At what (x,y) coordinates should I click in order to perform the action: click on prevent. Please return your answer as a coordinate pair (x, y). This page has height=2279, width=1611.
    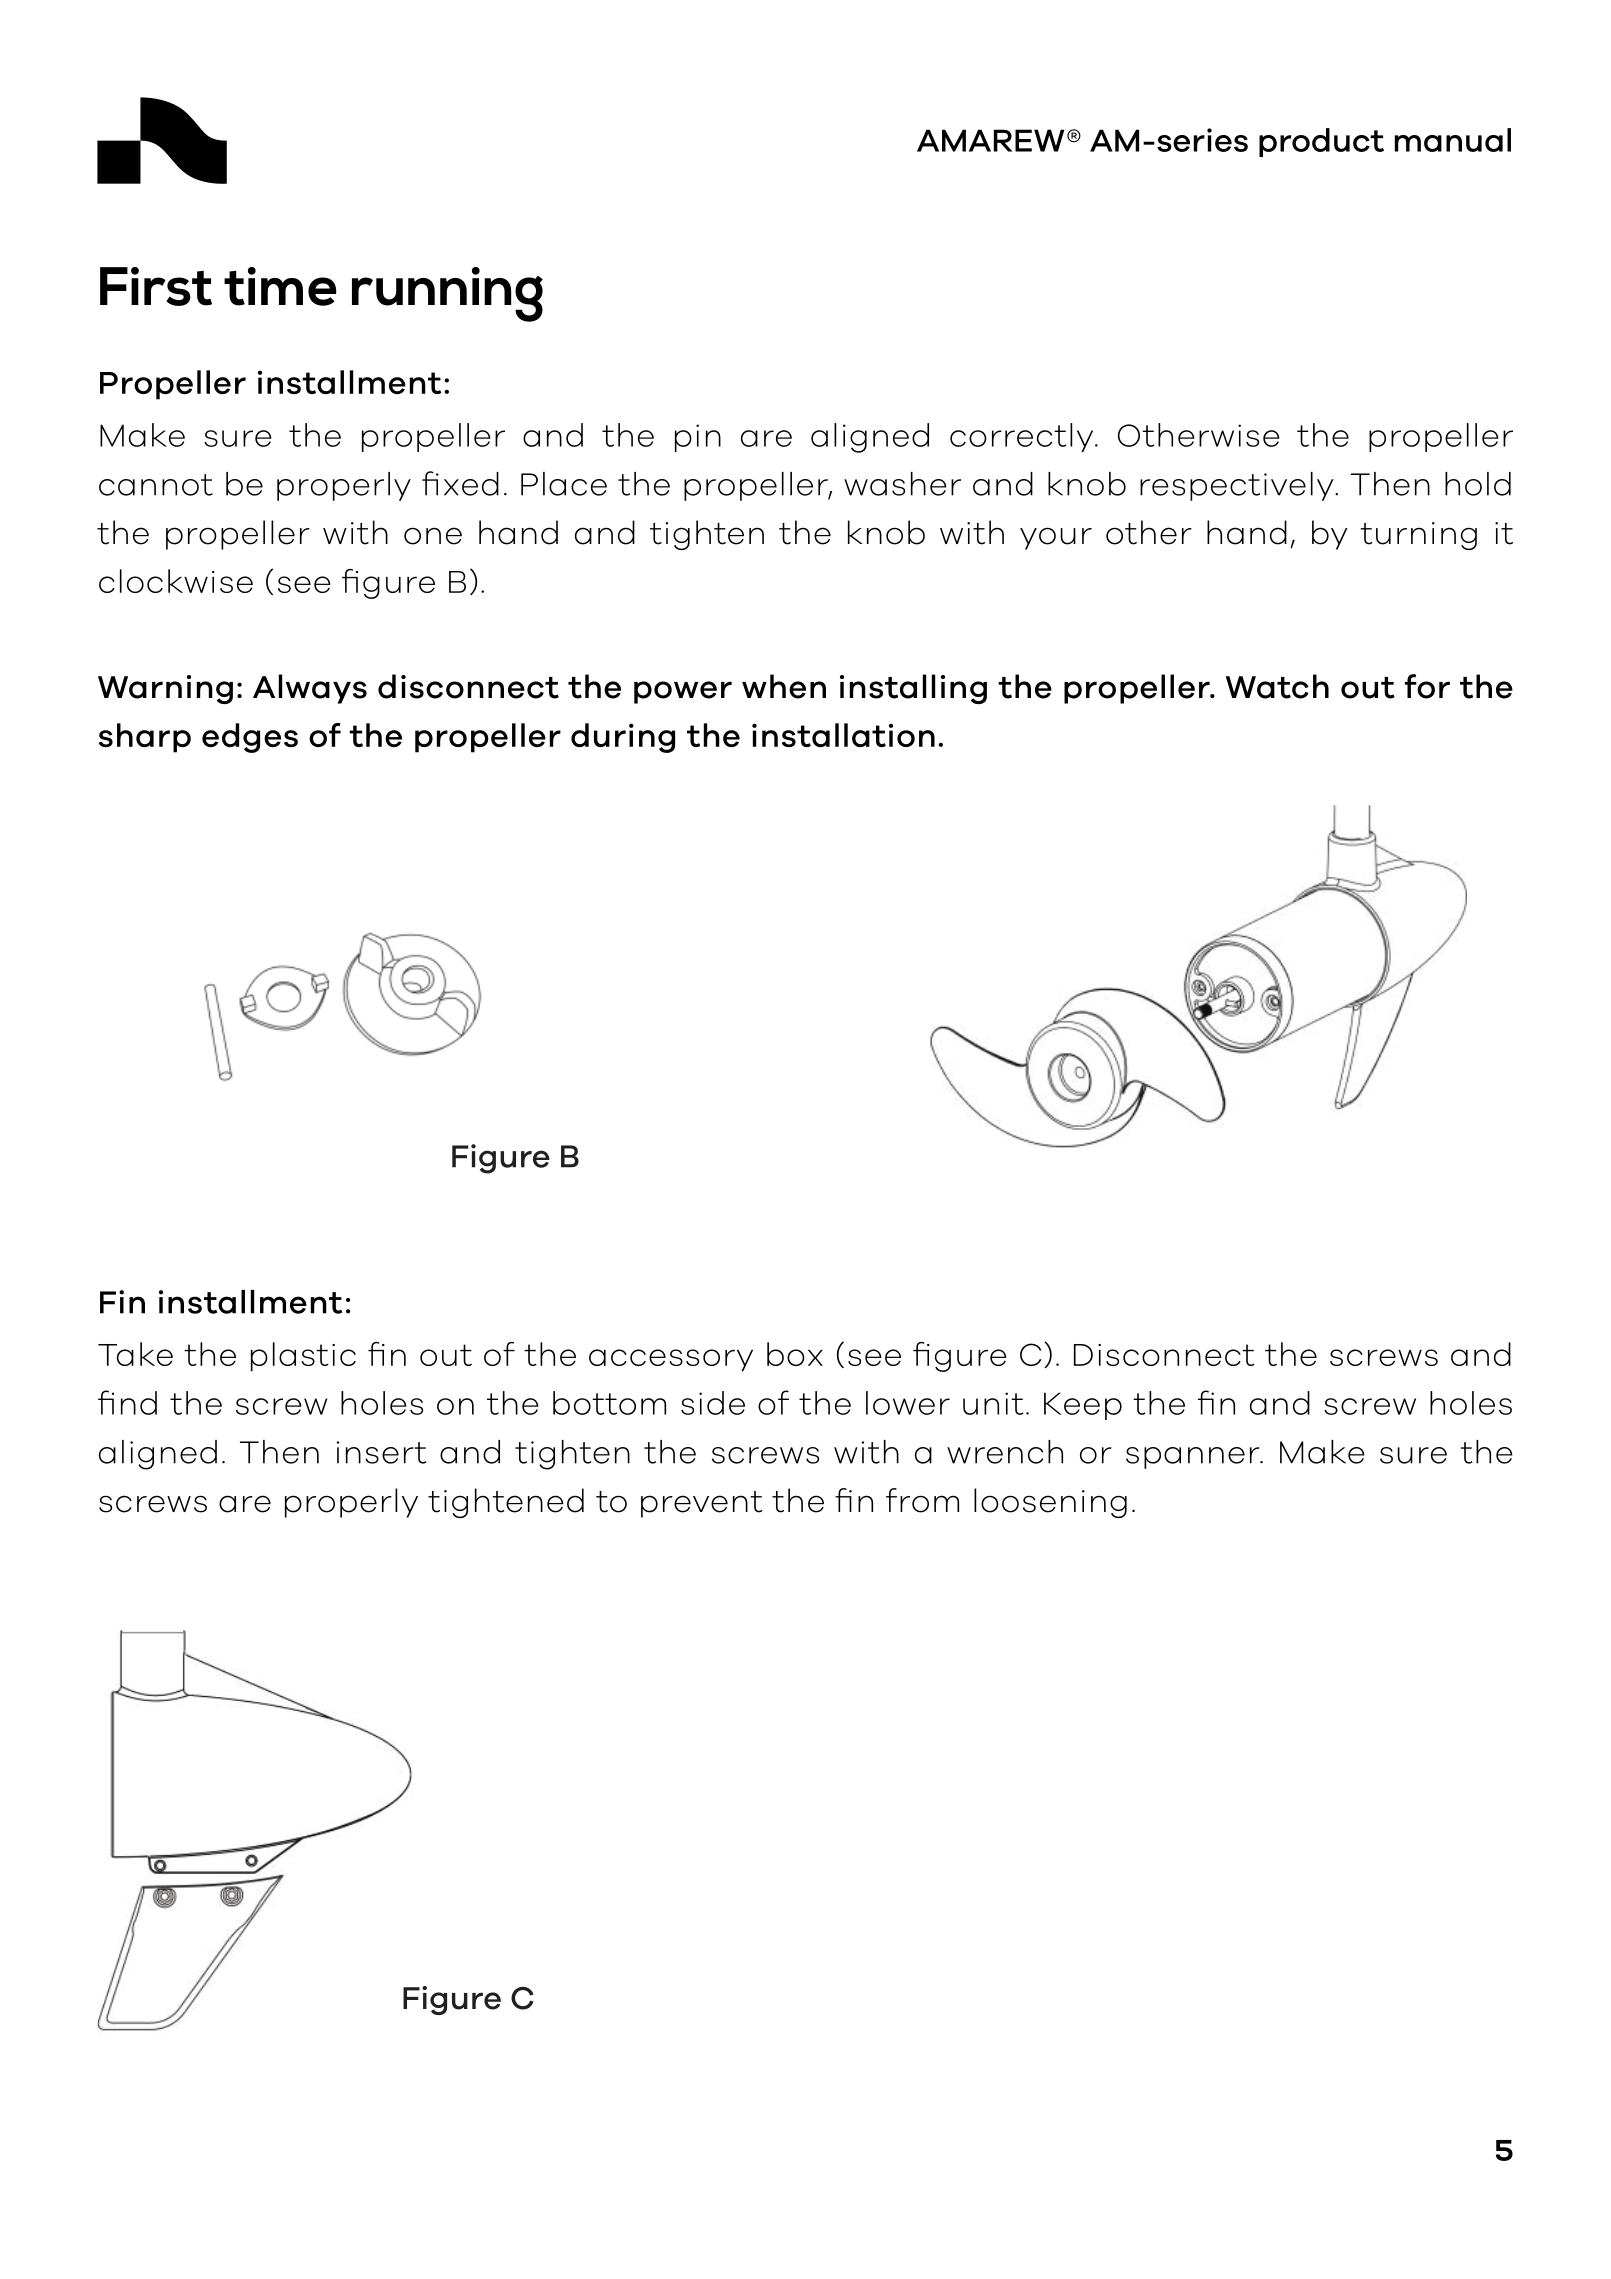
    Looking at the image, I should click on (701, 1504).
